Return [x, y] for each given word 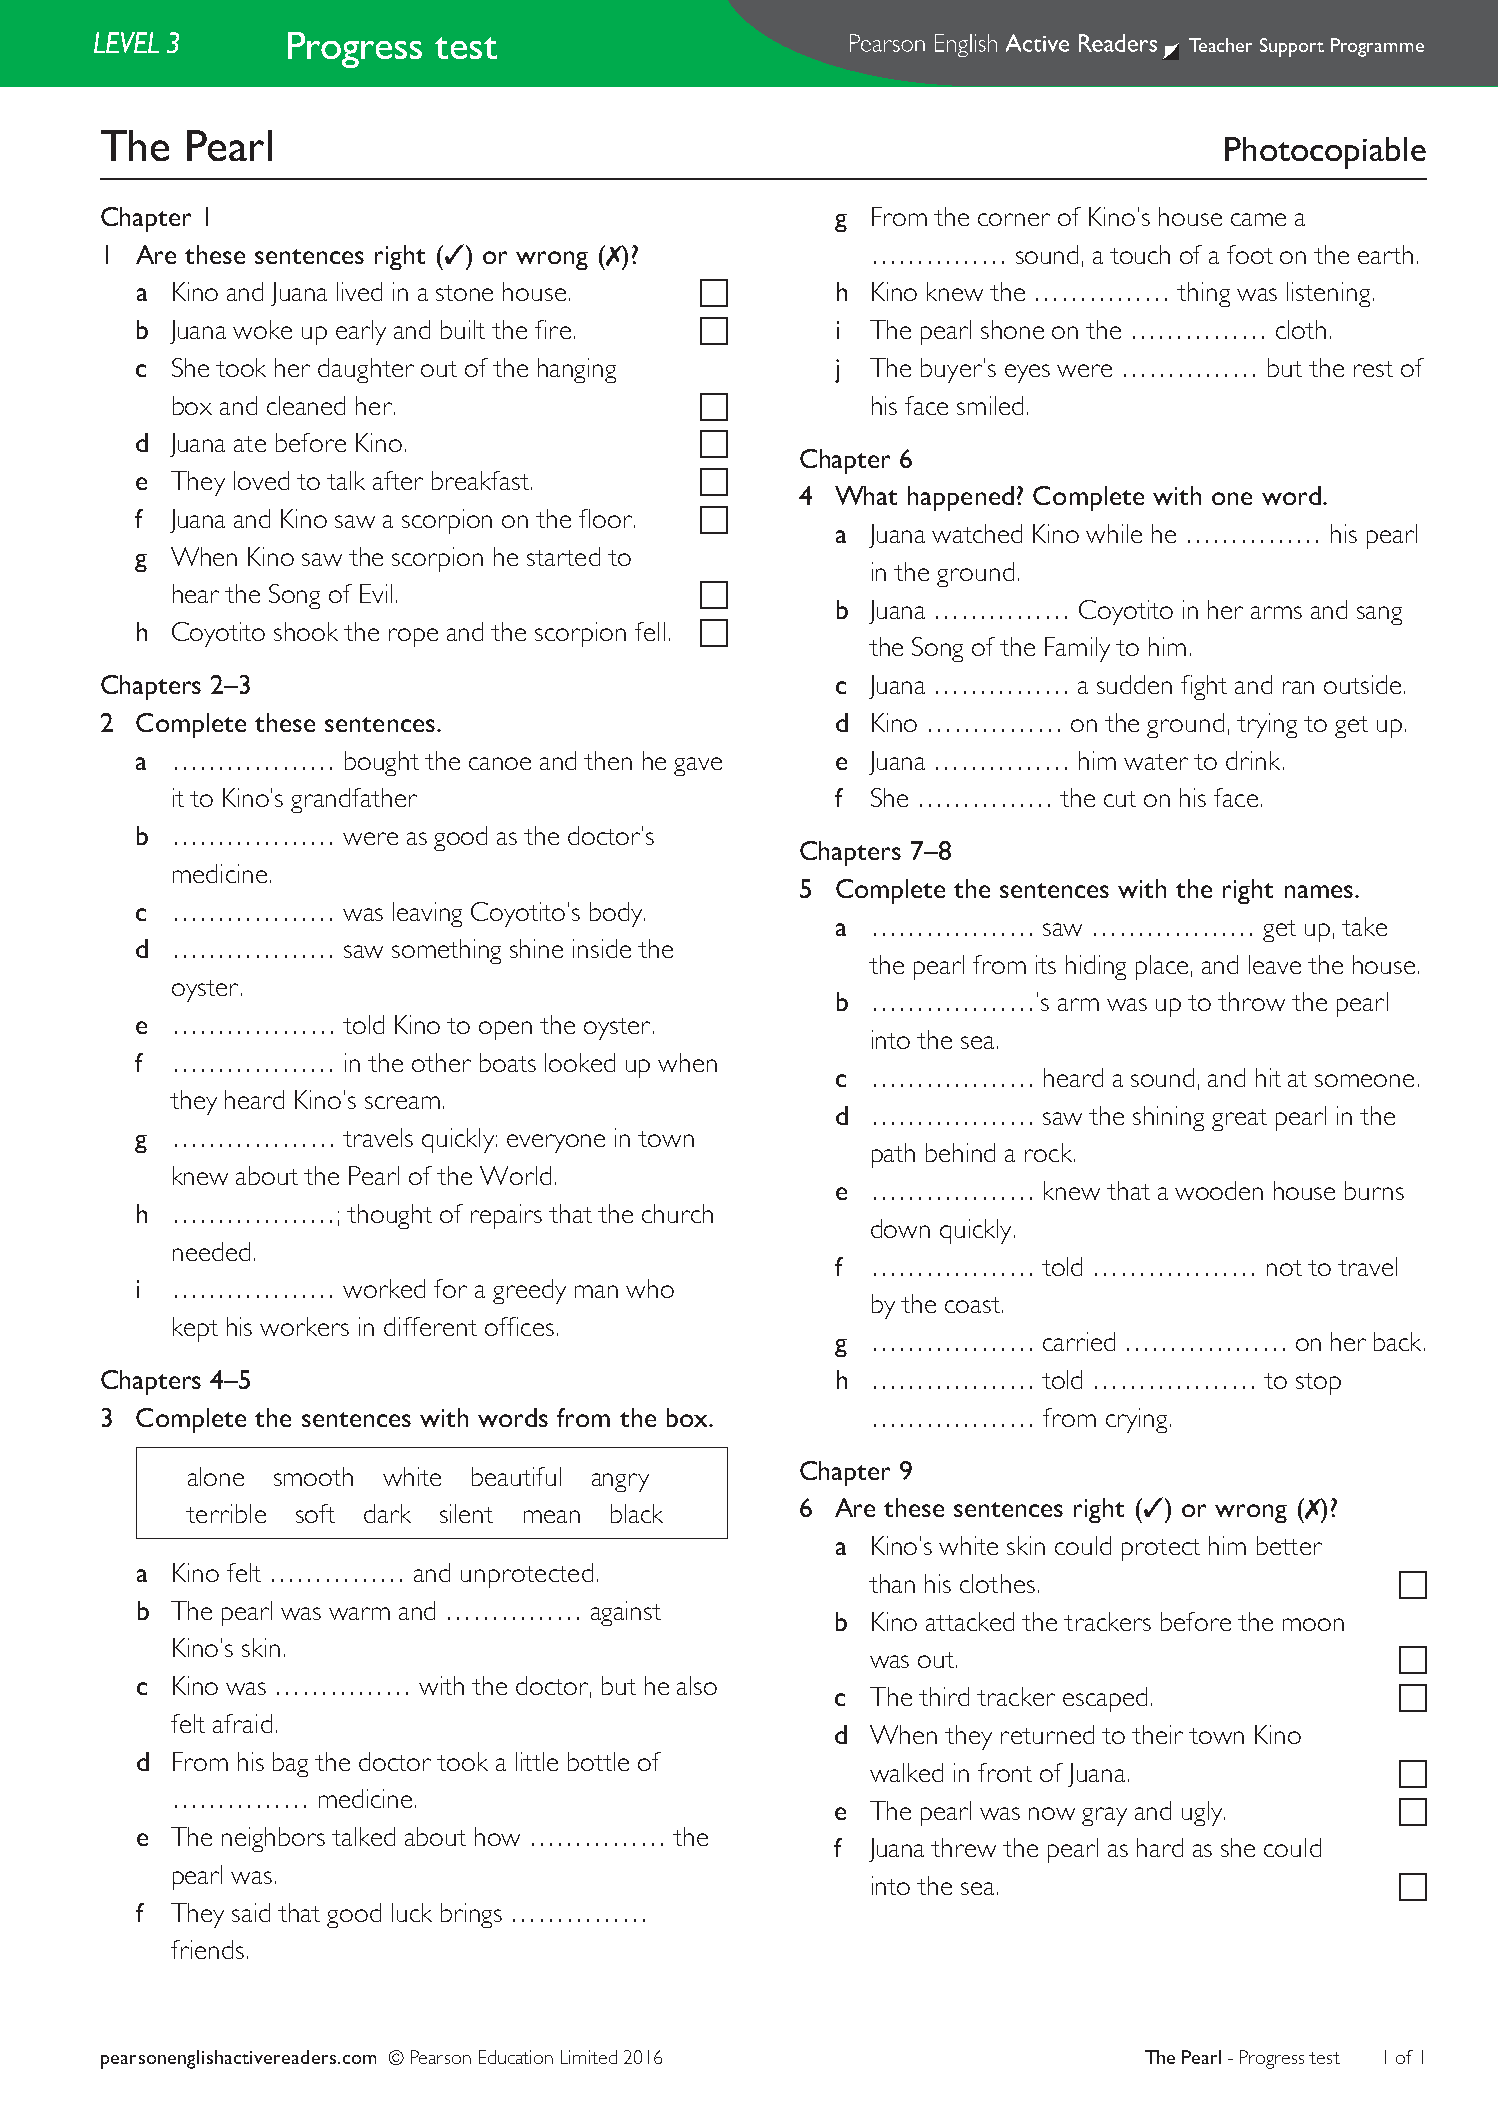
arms [1276, 612]
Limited [589, 2057]
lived [359, 291]
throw [1251, 1001]
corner [1014, 219]
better [1289, 1545]
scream [402, 1102]
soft [315, 1513]
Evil [376, 593]
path [893, 1155]
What [866, 495]
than [892, 1583]
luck [412, 1912]
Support [1292, 47]
